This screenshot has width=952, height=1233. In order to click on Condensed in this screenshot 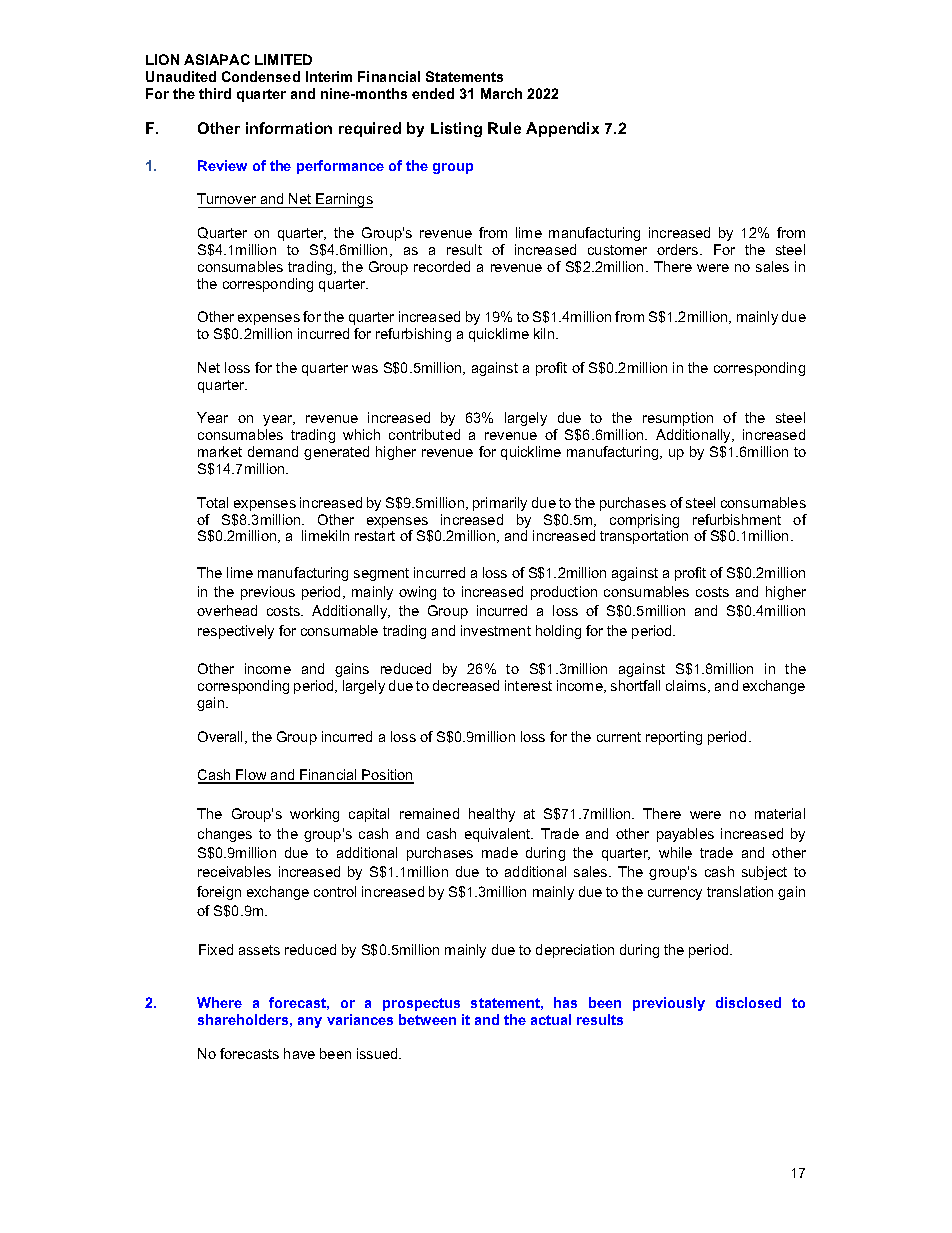, I will do `click(261, 76)`.
